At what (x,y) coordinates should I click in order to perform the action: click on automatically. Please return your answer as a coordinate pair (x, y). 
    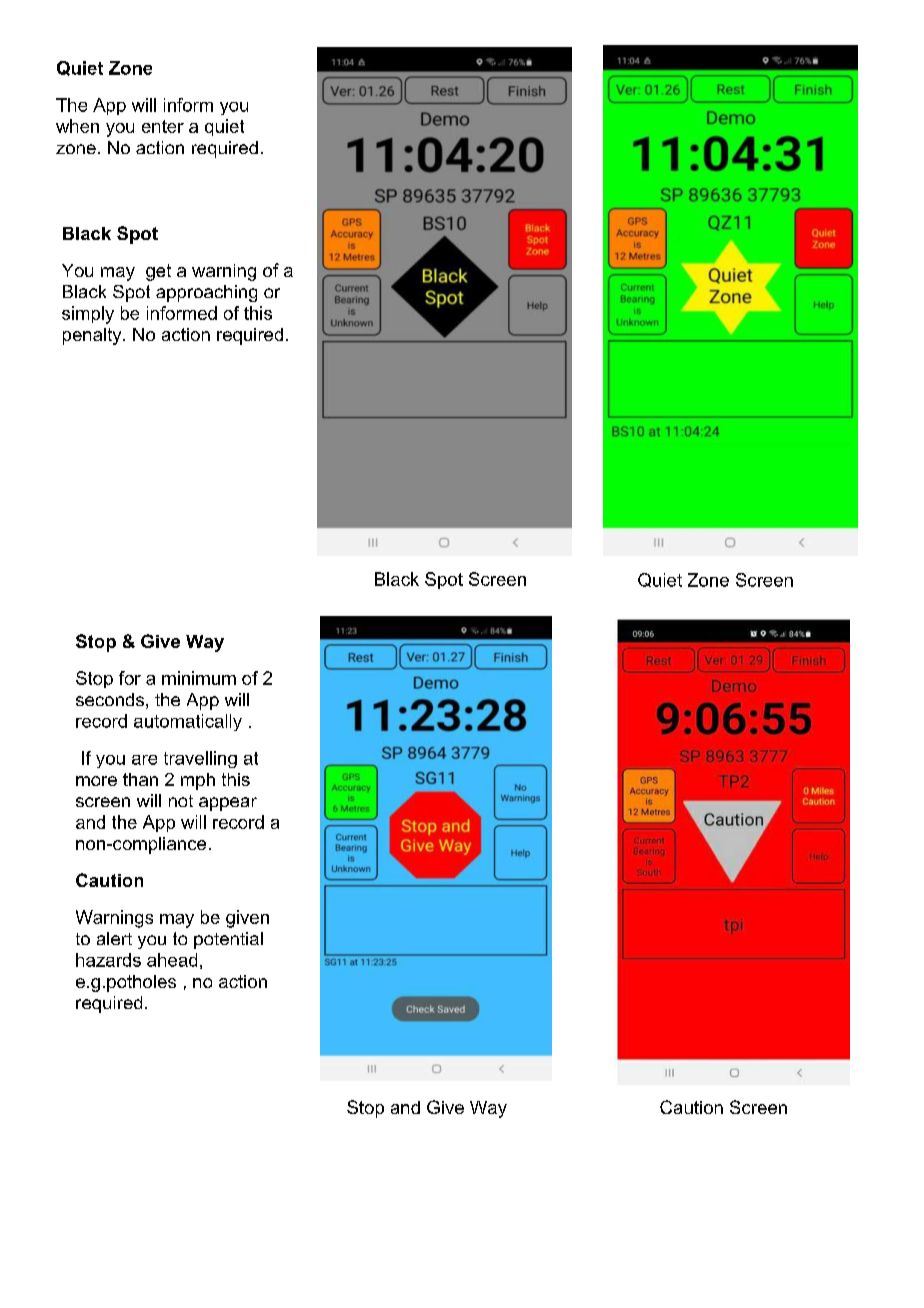
    Looking at the image, I should click on (188, 722).
